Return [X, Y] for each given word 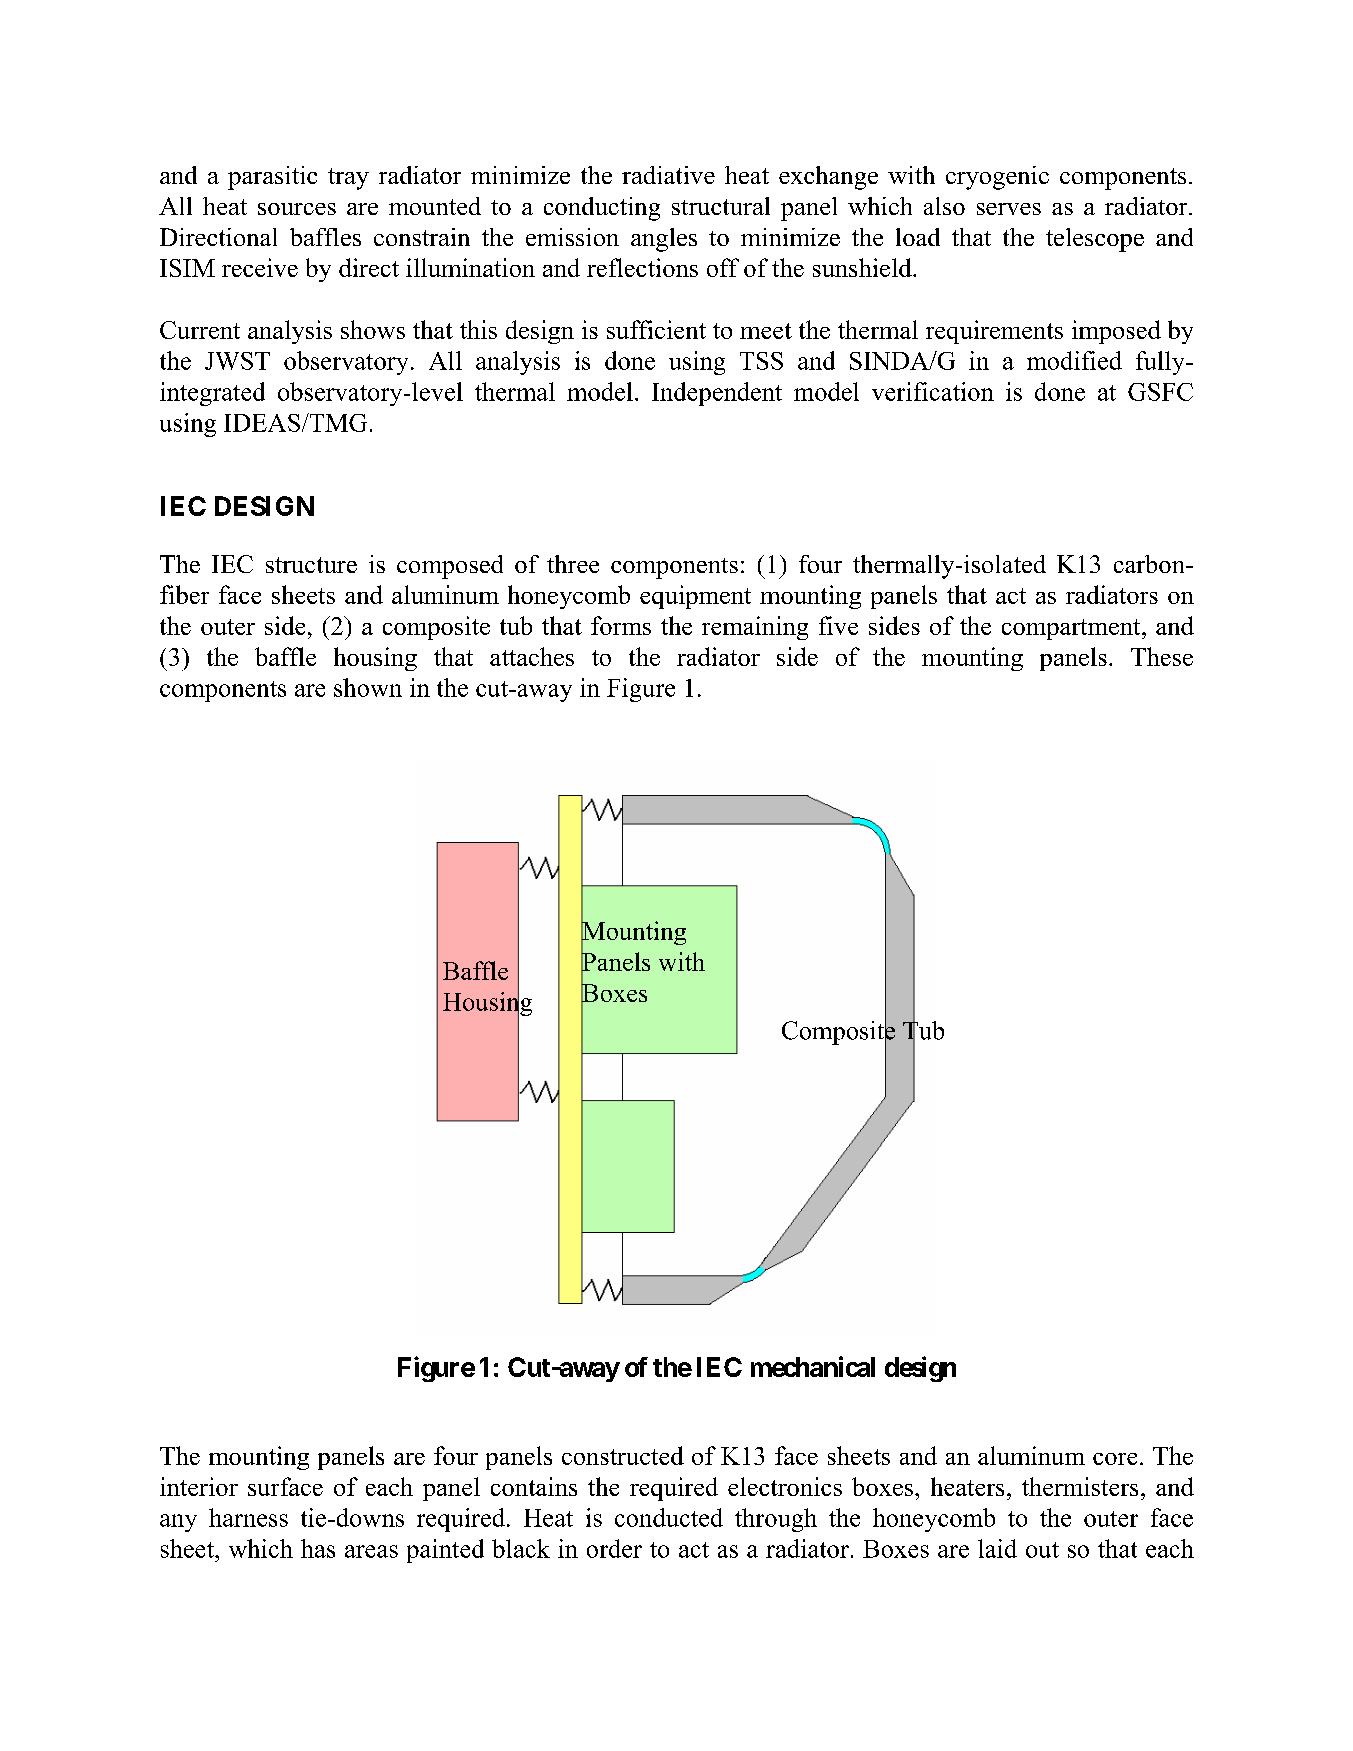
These [1162, 656]
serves [1009, 209]
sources [297, 209]
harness [248, 1517]
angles [664, 240]
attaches [532, 656]
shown [368, 687]
